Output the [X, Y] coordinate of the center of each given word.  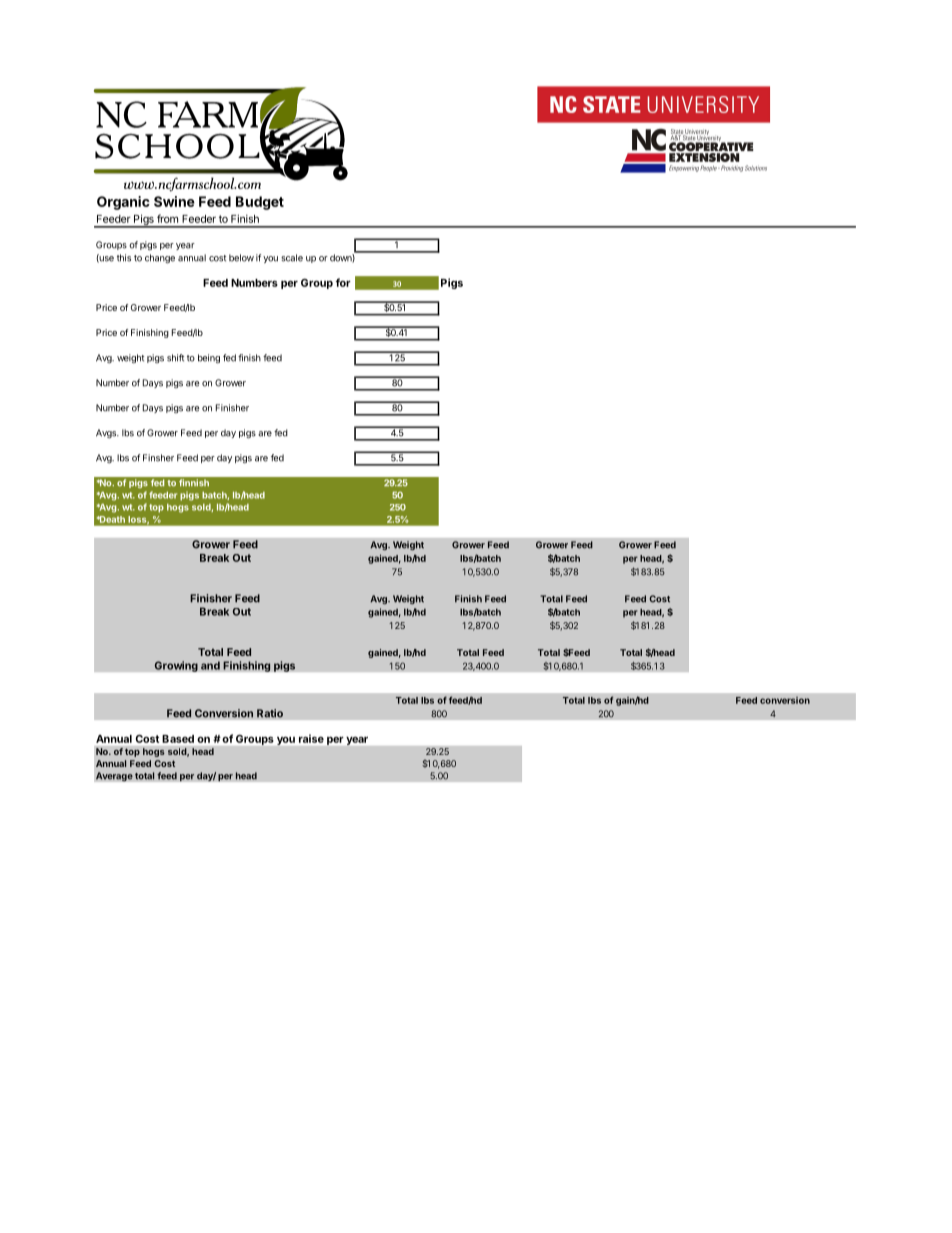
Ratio [270, 713]
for [343, 282]
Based [178, 739]
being [209, 358]
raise [311, 738]
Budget [260, 203]
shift [175, 358]
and [210, 665]
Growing [176, 666]
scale [292, 258]
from [167, 218]
